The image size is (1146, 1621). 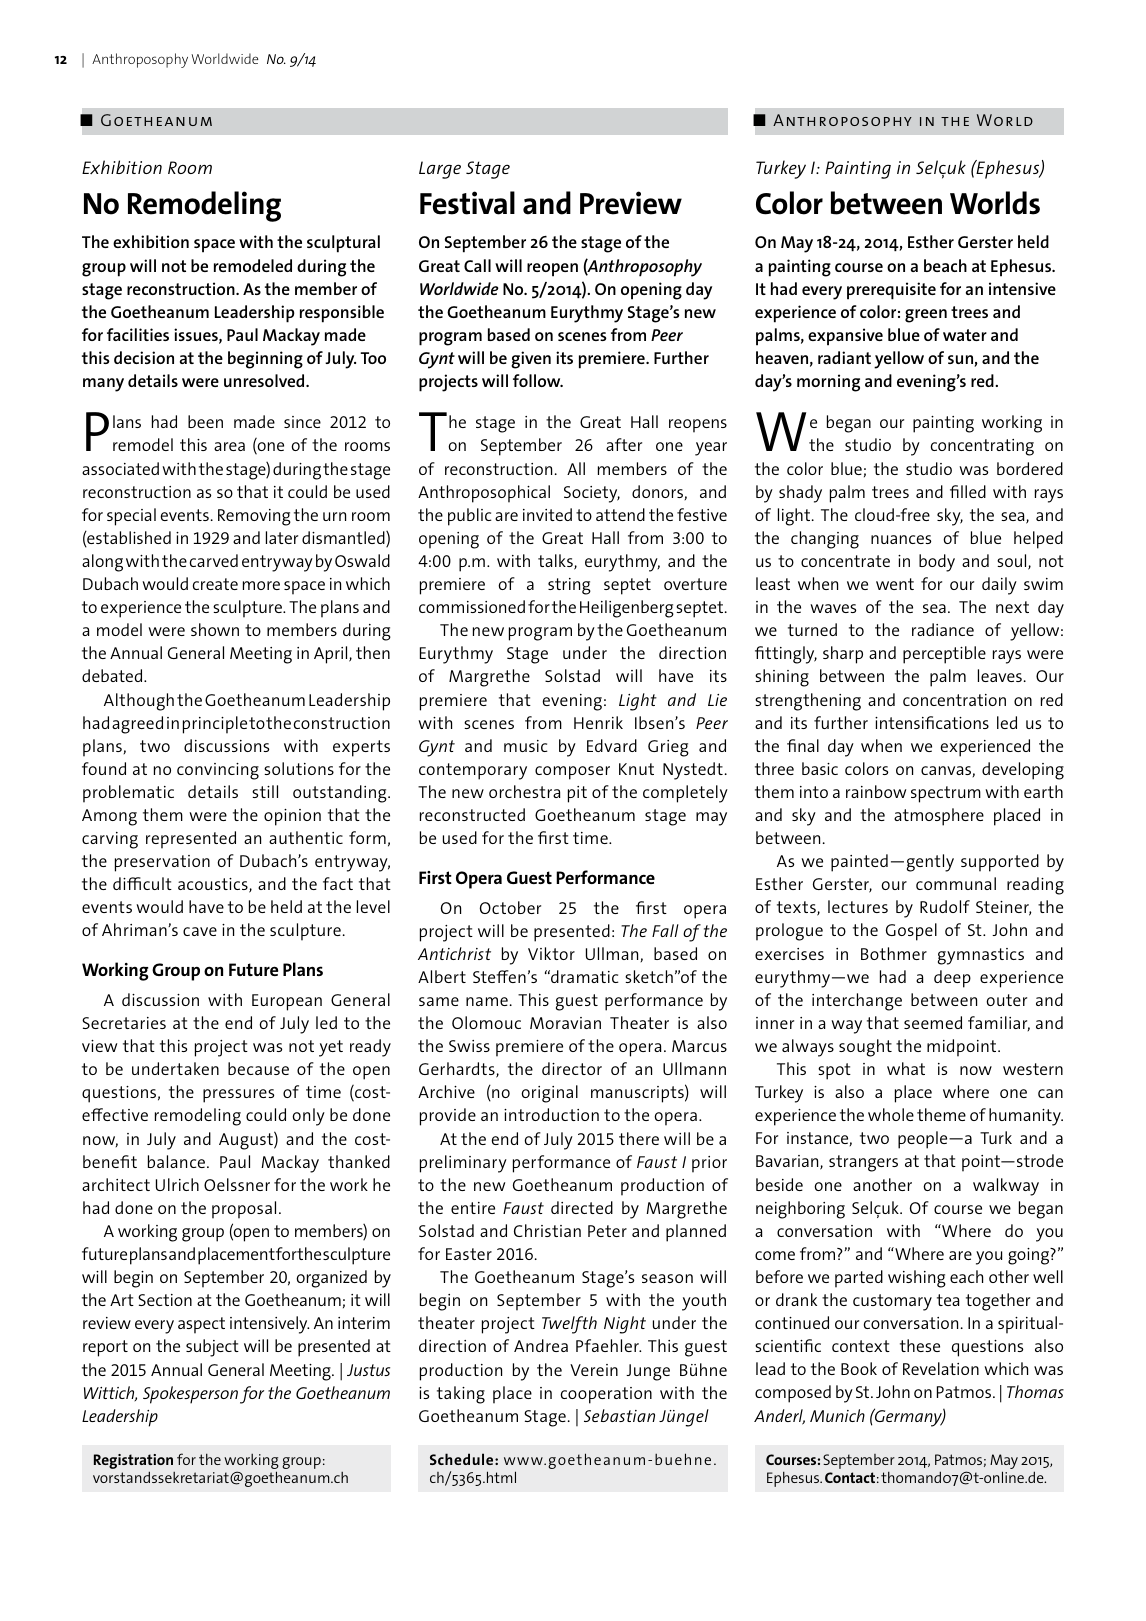 What do you see at coordinates (467, 203) in the document?
I see `Festival` at bounding box center [467, 203].
